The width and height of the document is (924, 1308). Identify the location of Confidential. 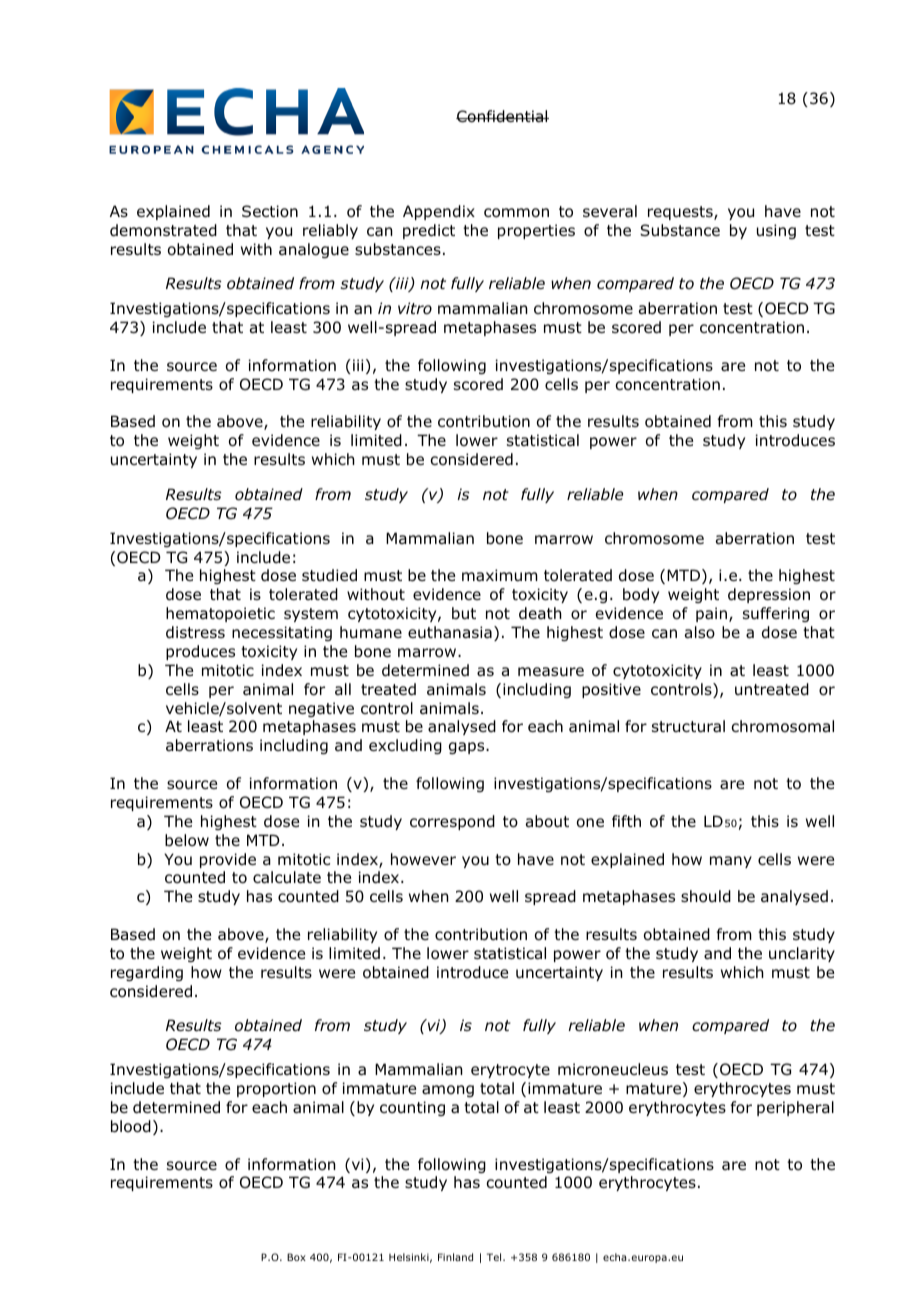
(502, 116).
